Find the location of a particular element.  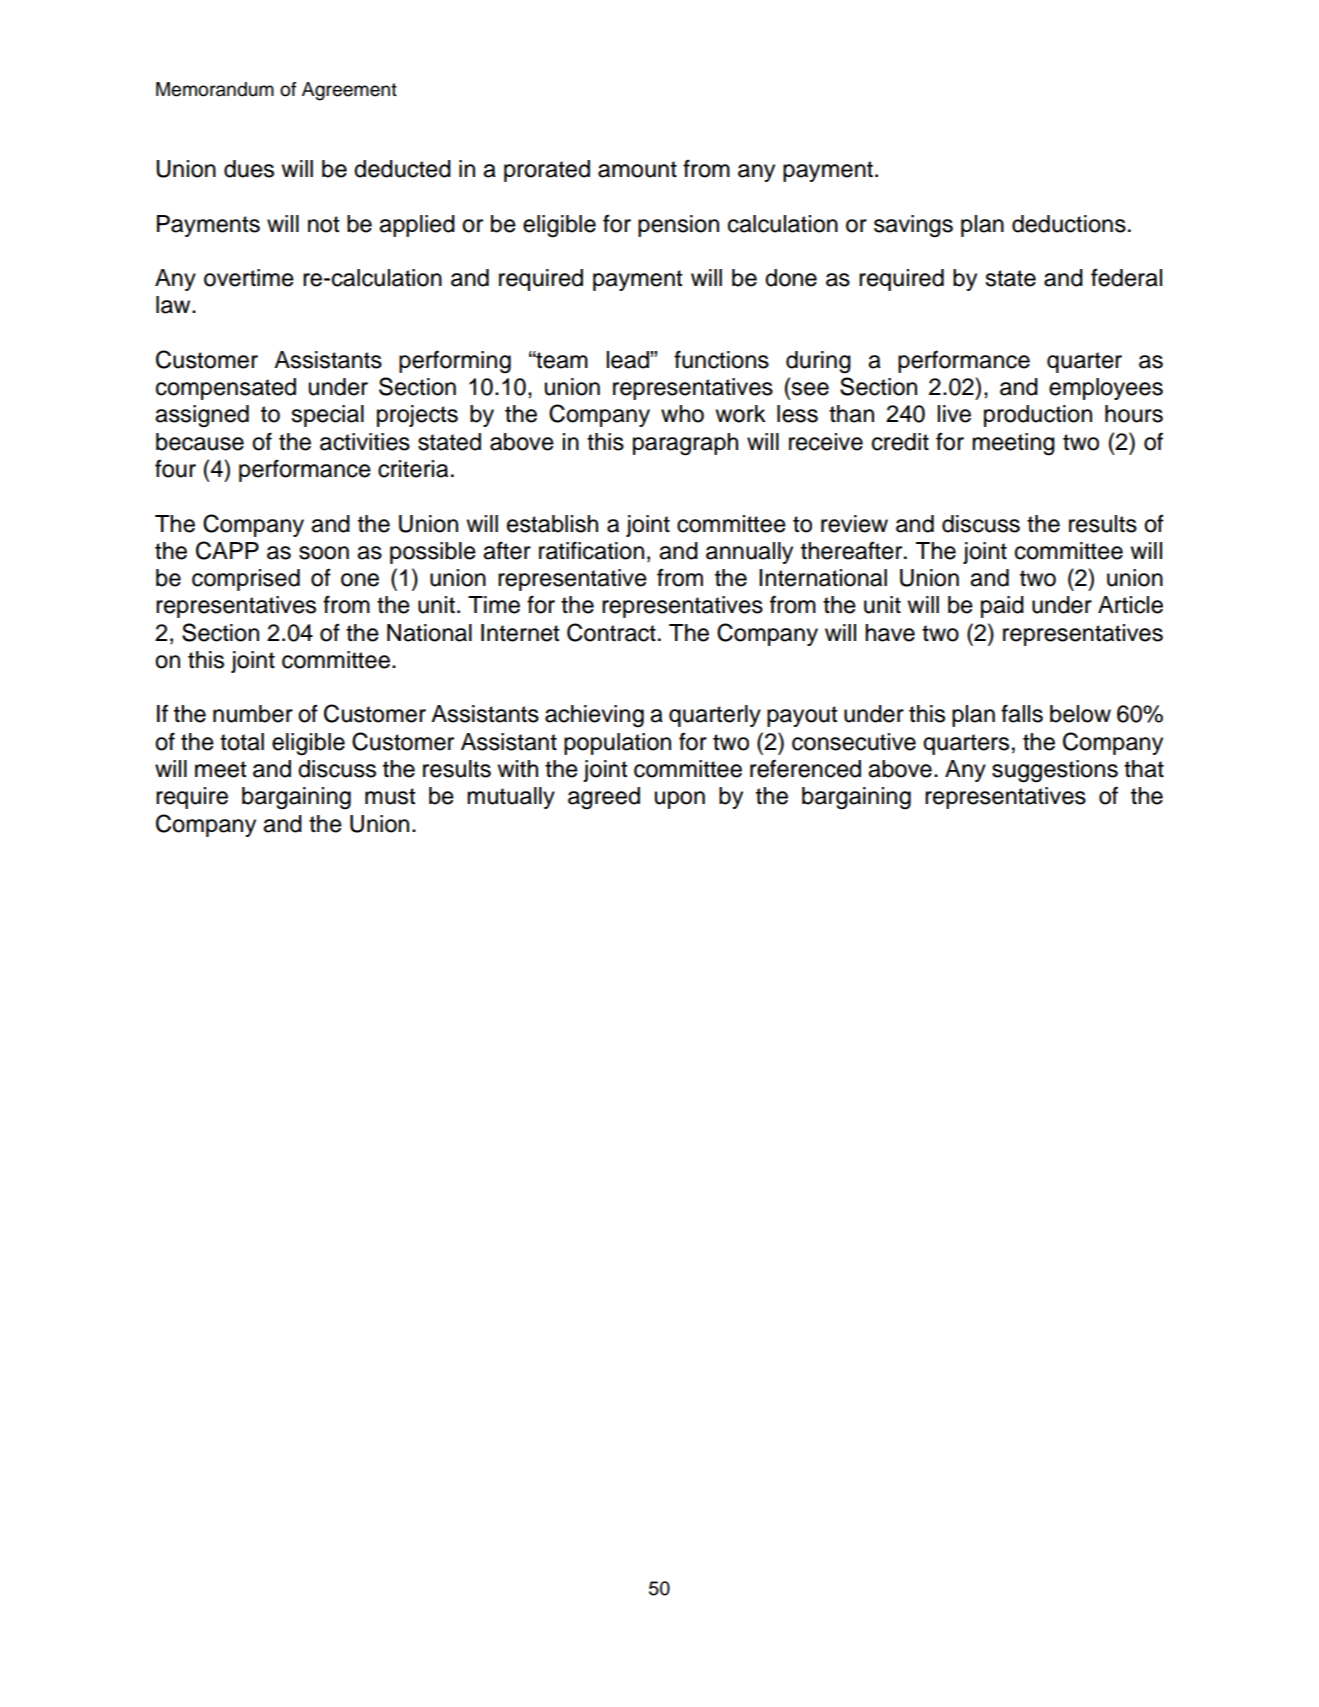

must is located at coordinates (390, 796).
